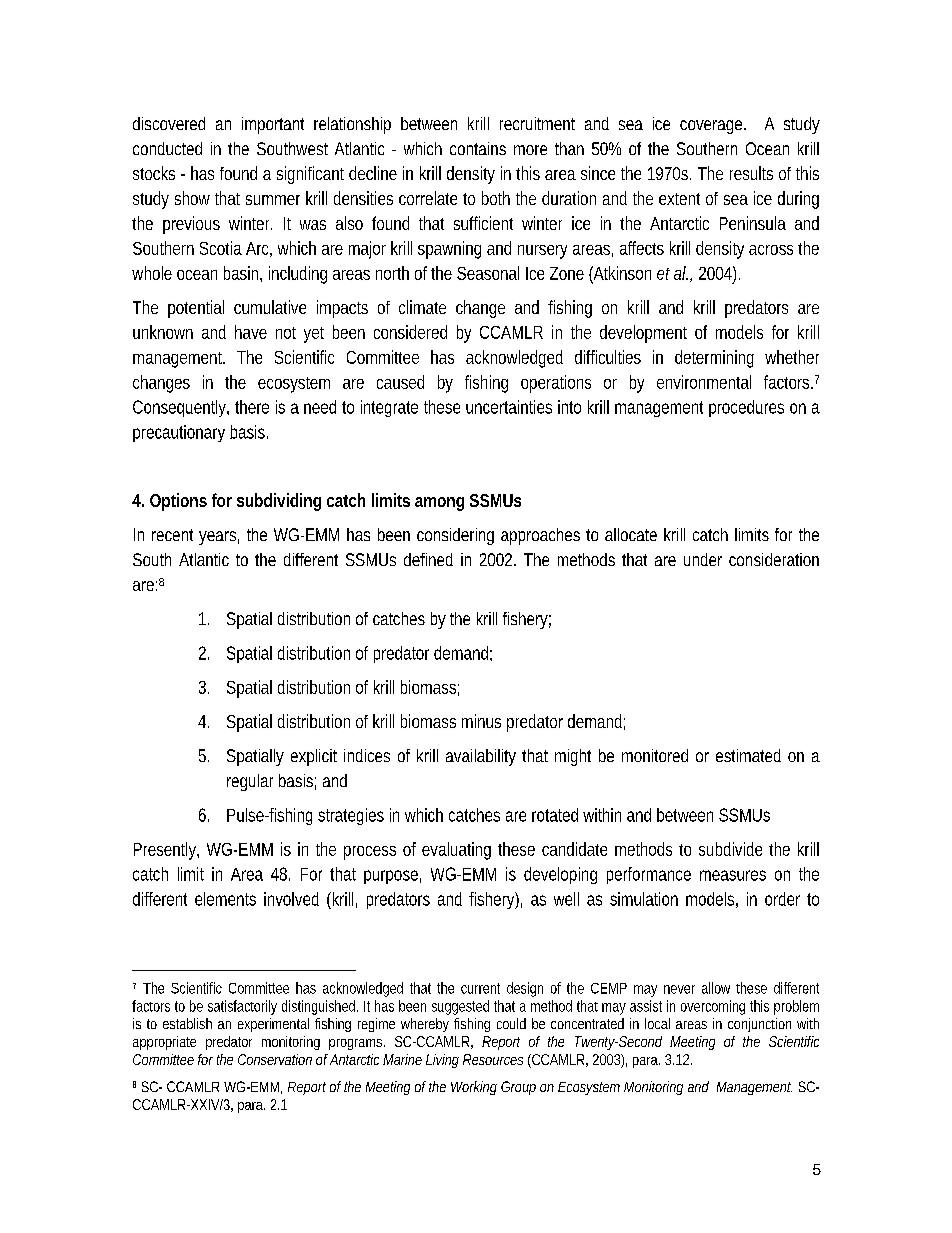 Image resolution: width=952 pixels, height=1233 pixels. Describe the element at coordinates (481, 757) in the page. I see `availability` at that location.
